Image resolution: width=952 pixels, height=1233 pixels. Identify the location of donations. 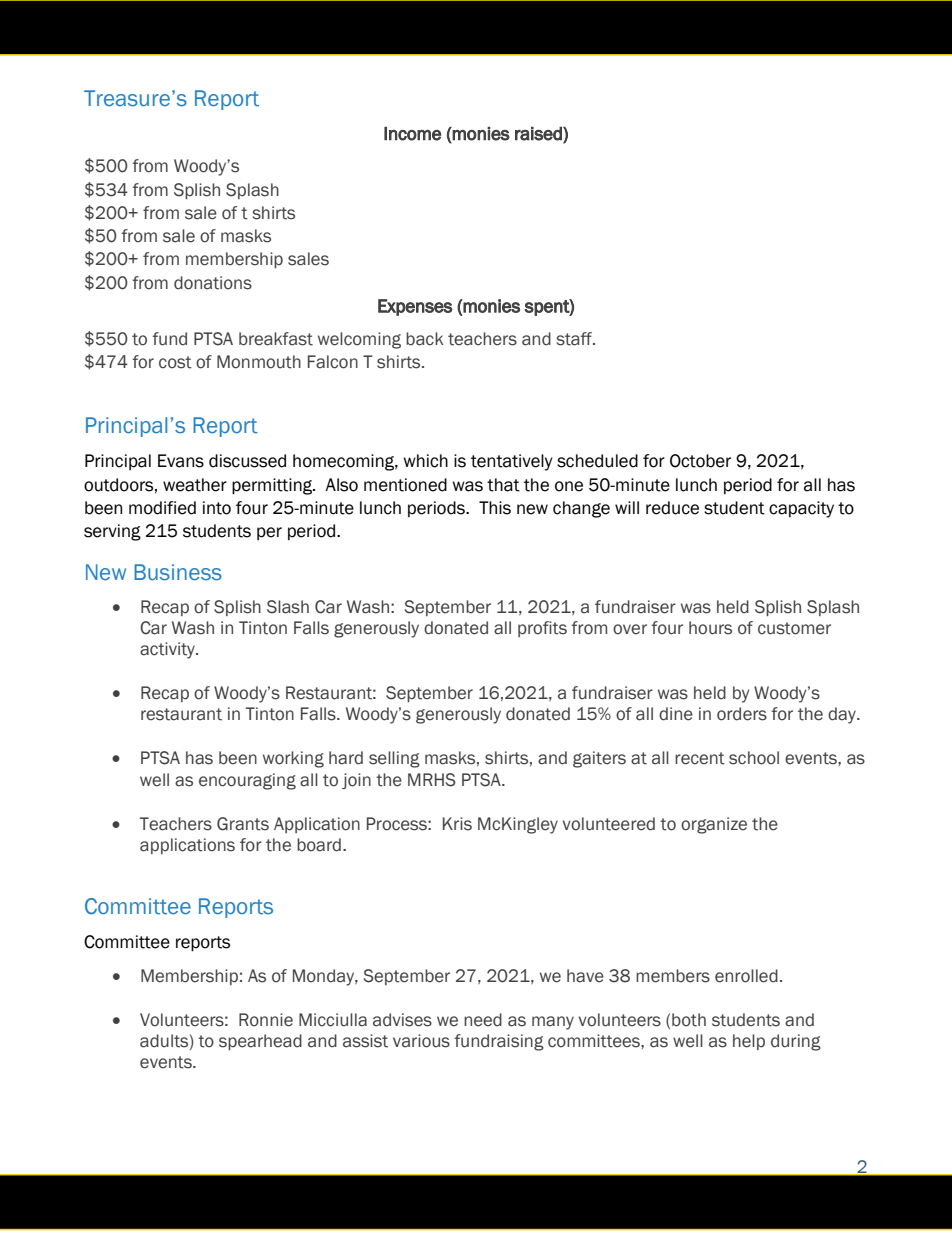
(213, 283).
